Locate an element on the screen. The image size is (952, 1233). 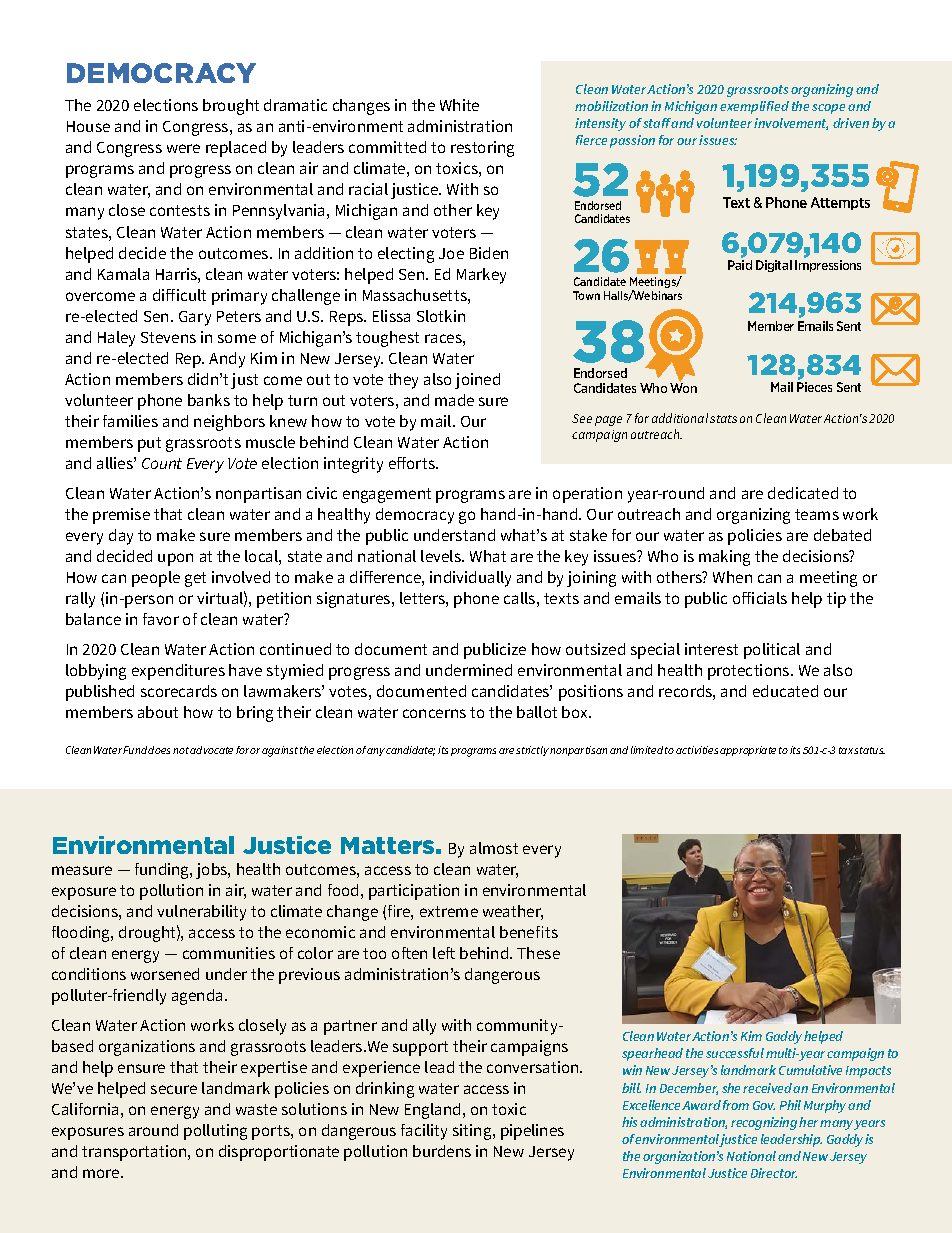
efforts is located at coordinates (413, 463).
